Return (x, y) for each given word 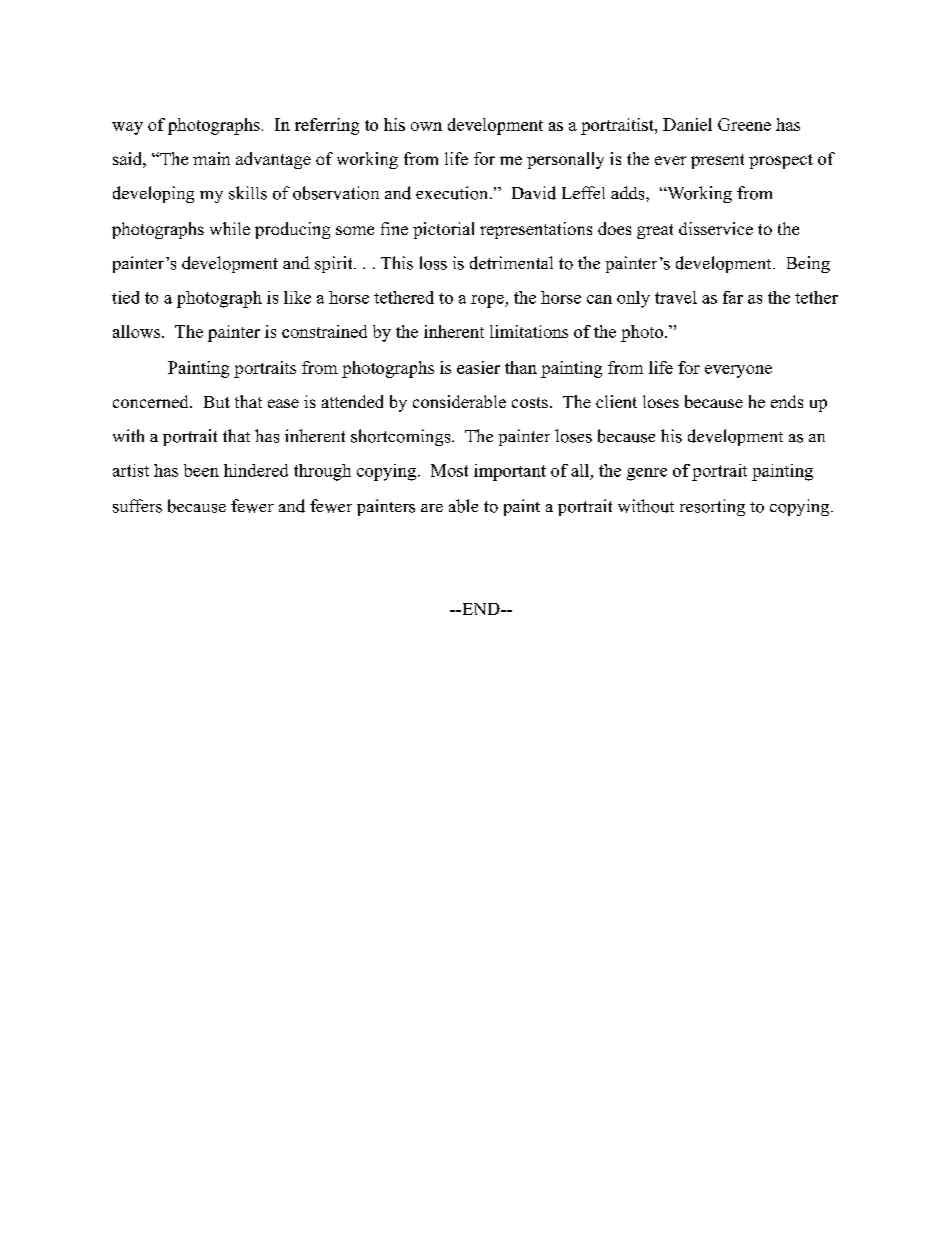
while (230, 228)
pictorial (443, 230)
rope (488, 301)
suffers (137, 506)
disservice (716, 228)
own (426, 126)
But (217, 402)
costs (530, 402)
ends (787, 401)
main (211, 158)
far (733, 297)
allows (138, 331)
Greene (744, 124)
